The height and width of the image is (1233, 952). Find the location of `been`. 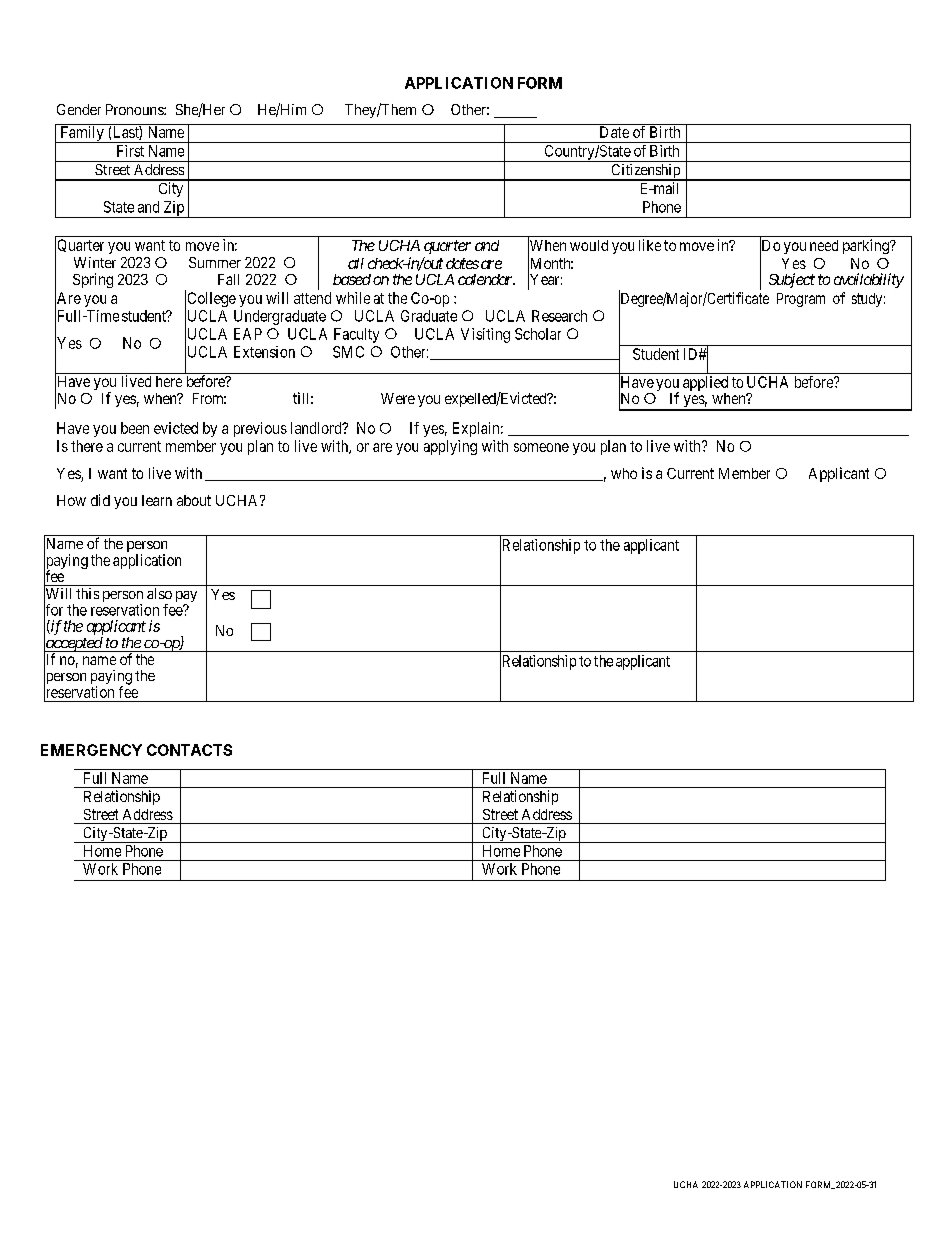

been is located at coordinates (135, 428).
